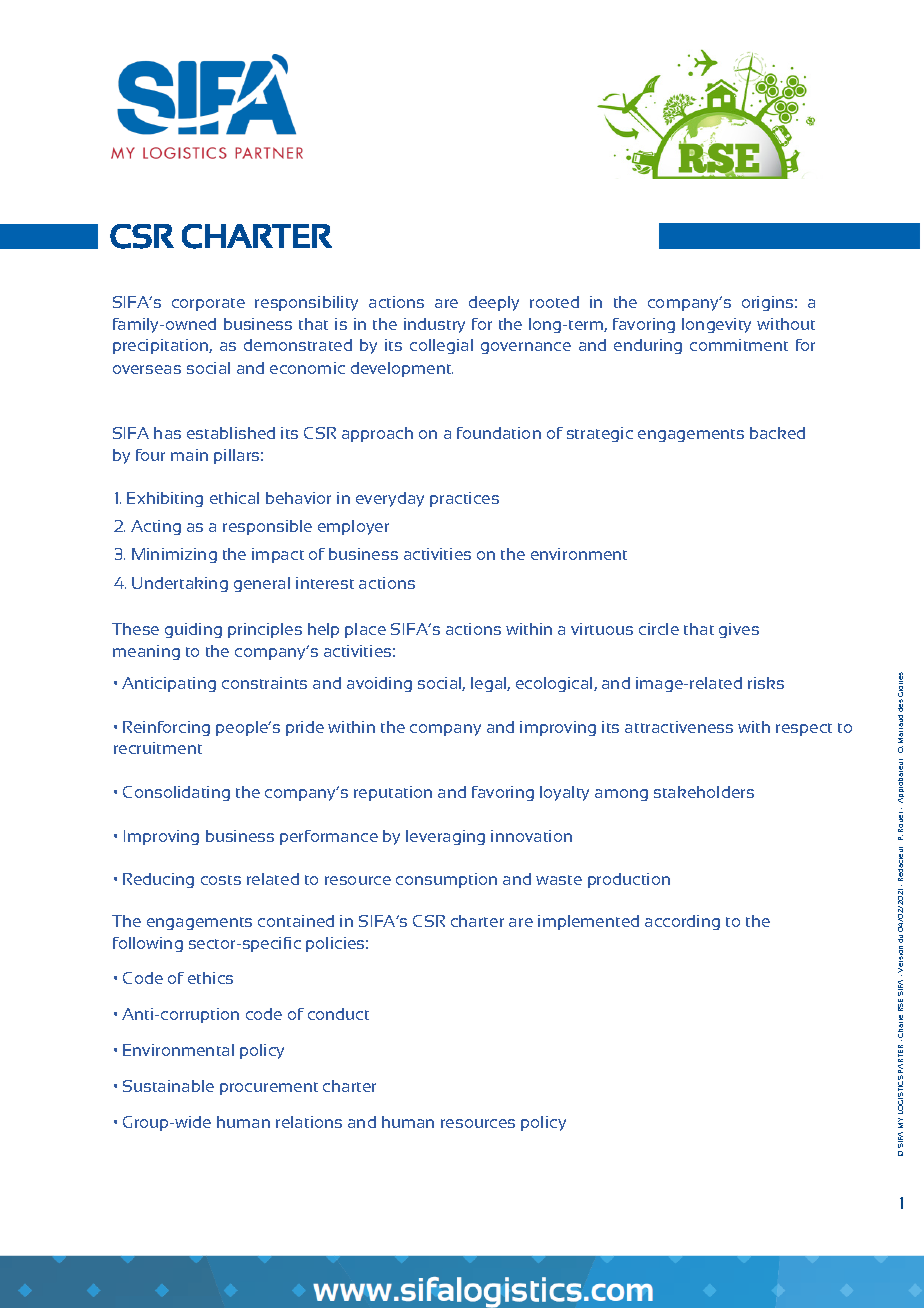 This image has height=1308, width=924. I want to click on industry, so click(434, 325).
